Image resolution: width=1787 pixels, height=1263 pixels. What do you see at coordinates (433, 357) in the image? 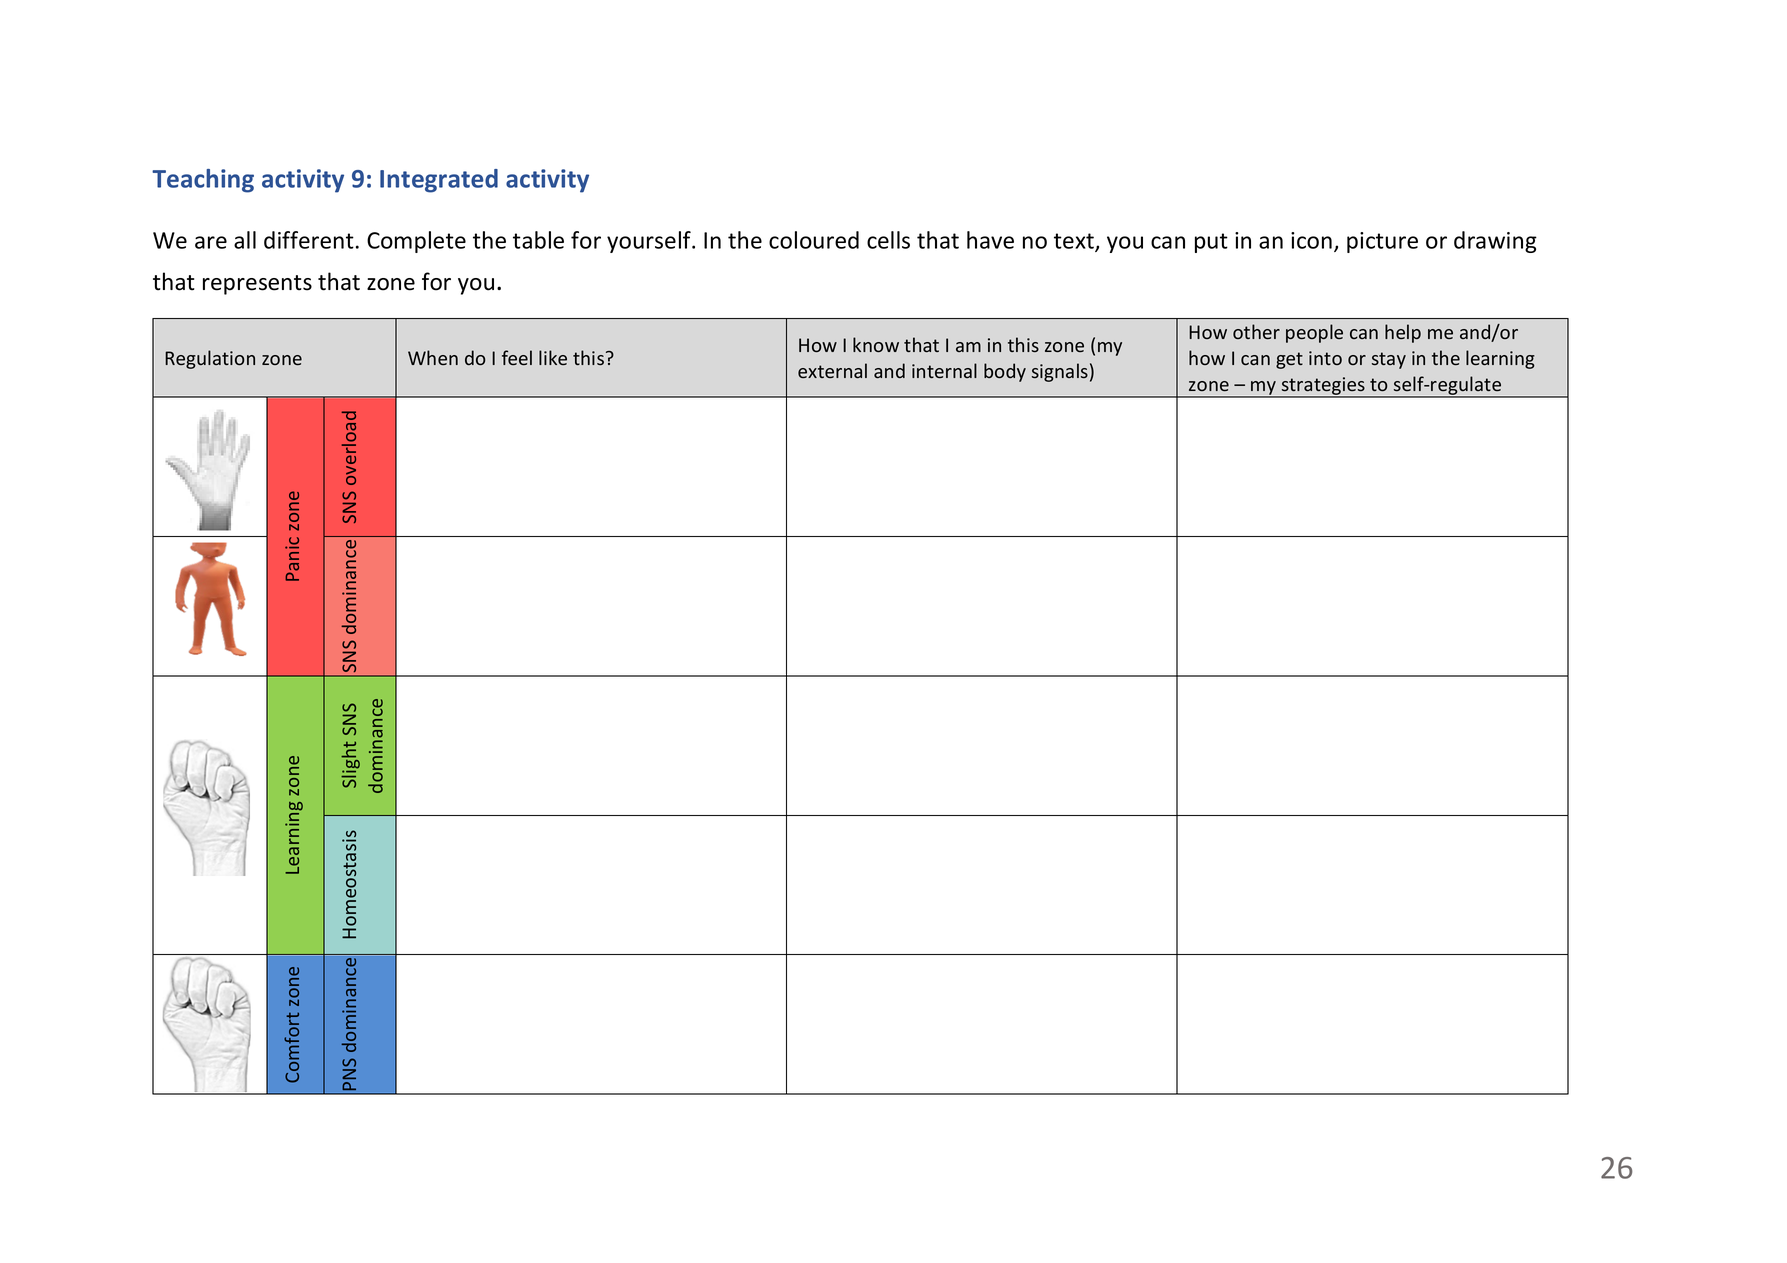
I see `When` at bounding box center [433, 357].
